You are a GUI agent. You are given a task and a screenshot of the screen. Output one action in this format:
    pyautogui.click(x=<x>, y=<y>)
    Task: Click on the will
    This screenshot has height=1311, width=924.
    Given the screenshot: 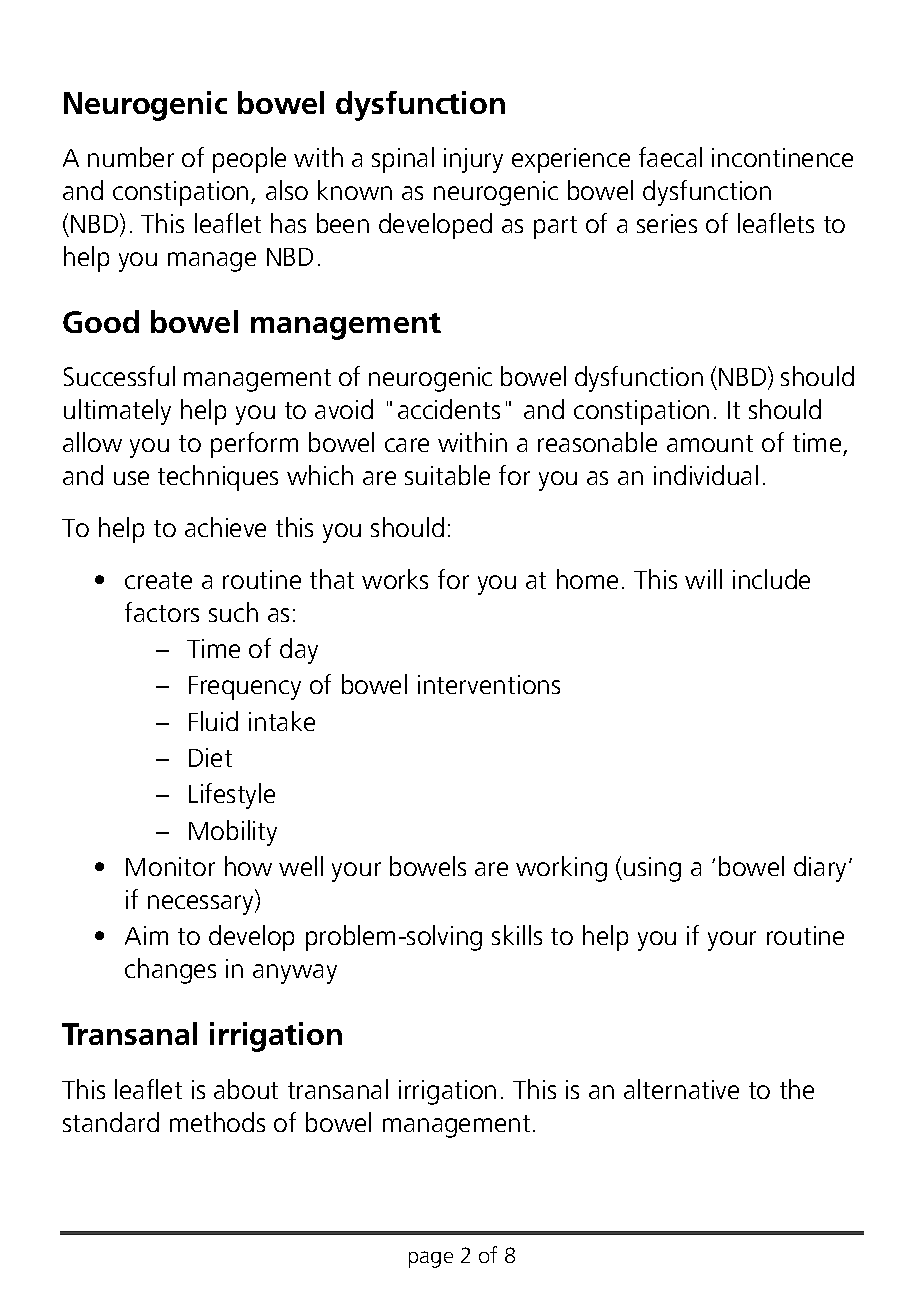 What is the action you would take?
    pyautogui.click(x=703, y=579)
